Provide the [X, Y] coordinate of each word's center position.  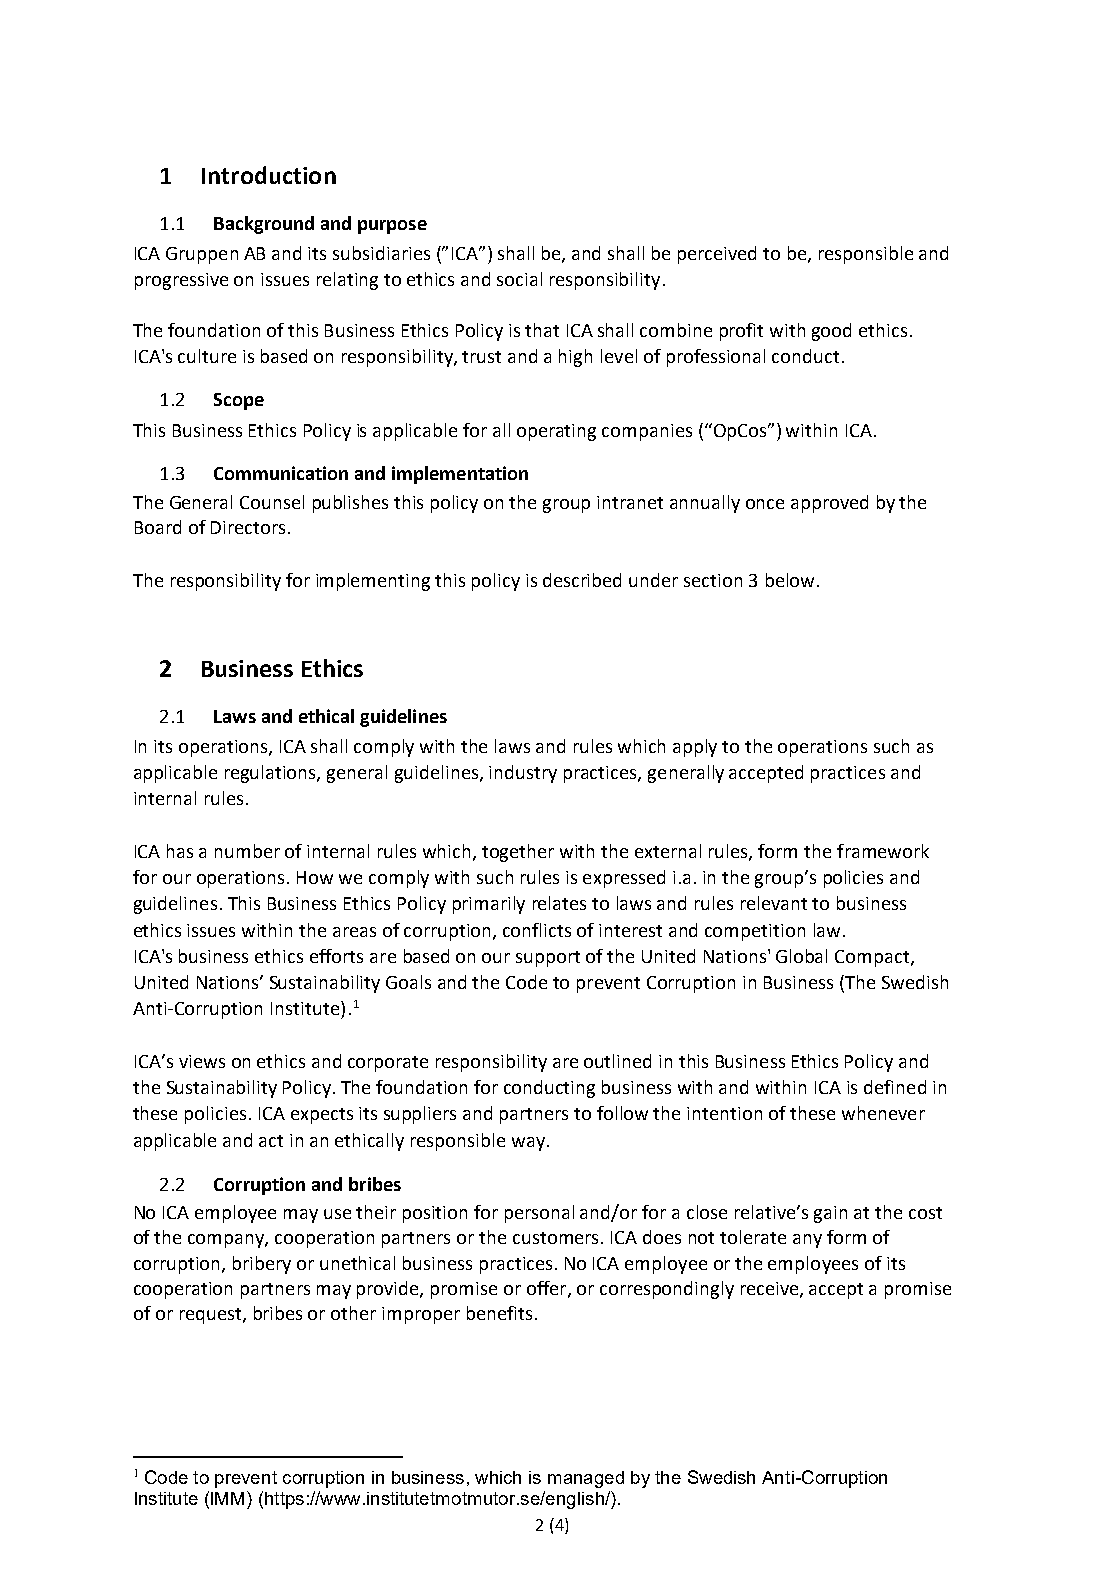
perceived [717, 255]
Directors [248, 527]
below [790, 580]
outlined [617, 1061]
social [519, 279]
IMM [227, 1498]
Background [264, 225]
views [202, 1061]
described [582, 580]
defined [895, 1087]
